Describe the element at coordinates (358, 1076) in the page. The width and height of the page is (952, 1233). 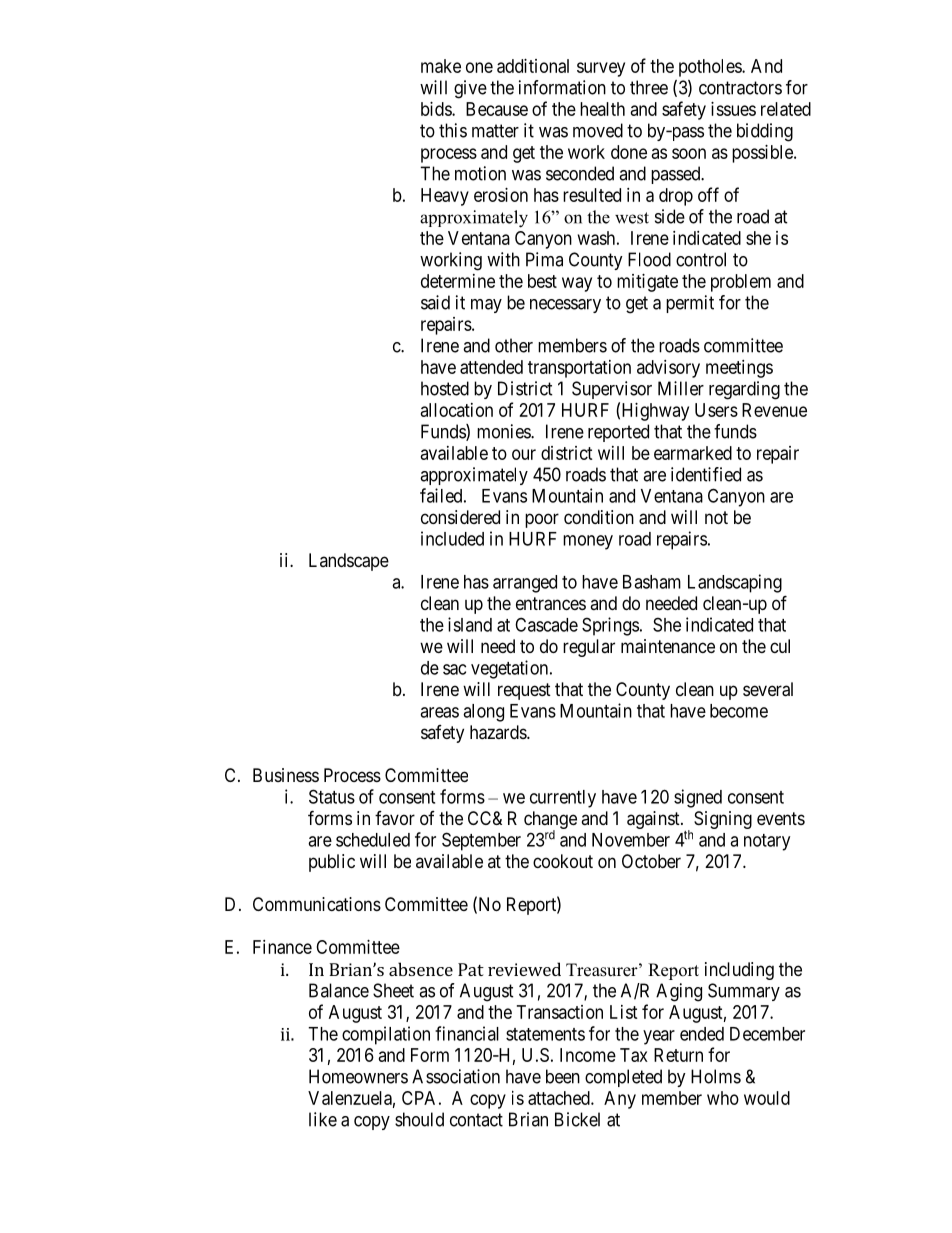
I see `Homeowners` at that location.
